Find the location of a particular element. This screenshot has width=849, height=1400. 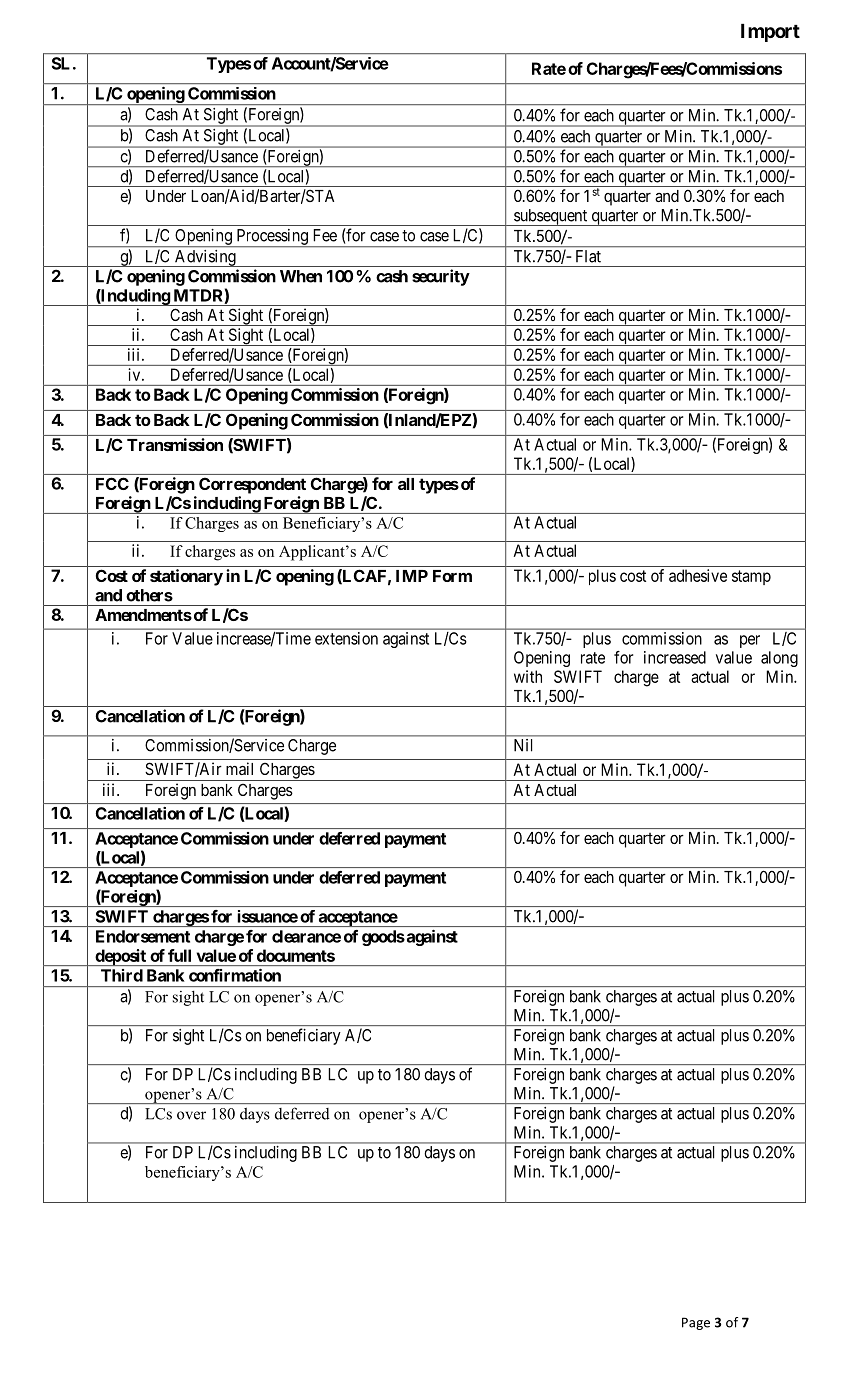

Transmission is located at coordinates (175, 444).
